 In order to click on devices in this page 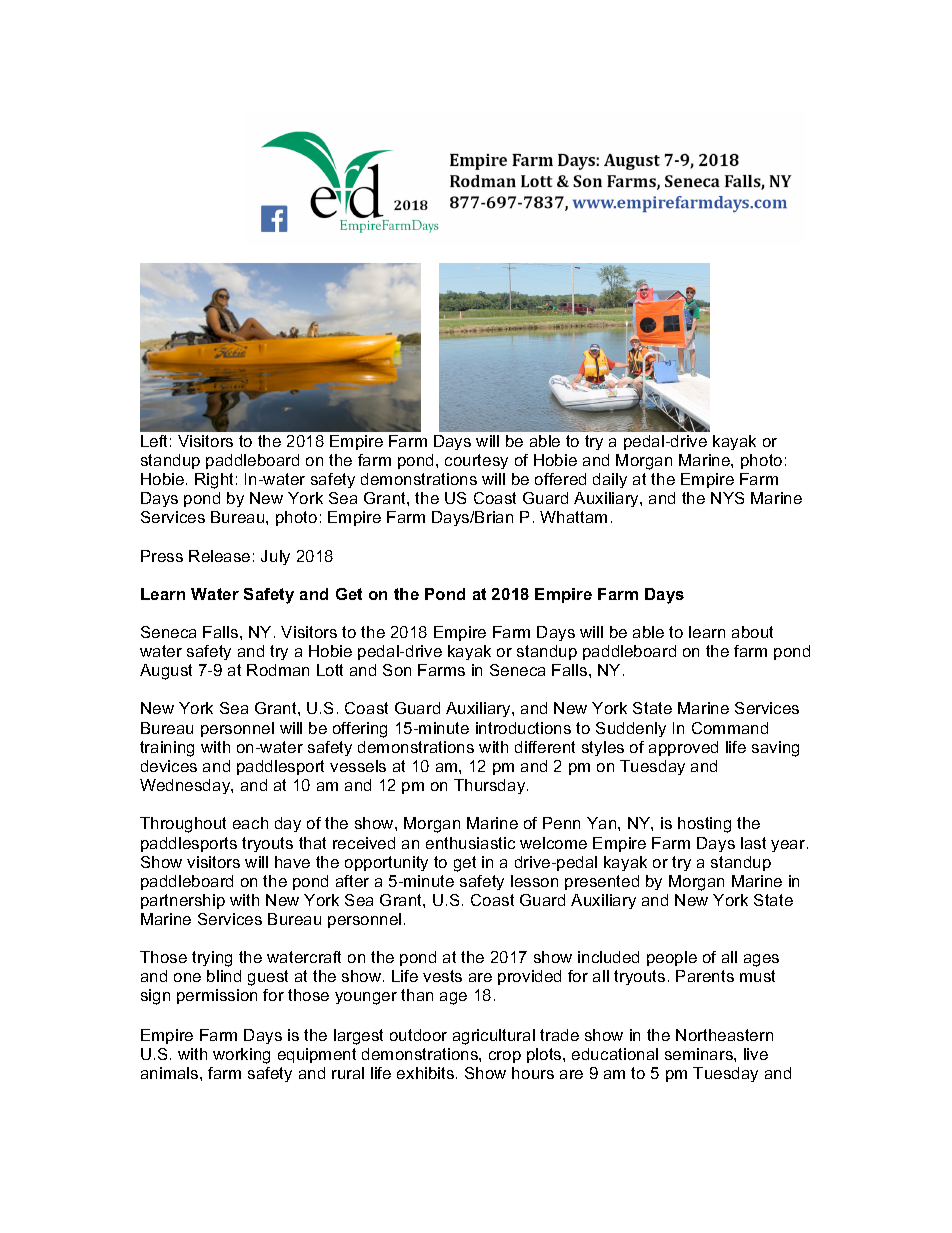, I will do `click(169, 766)`.
